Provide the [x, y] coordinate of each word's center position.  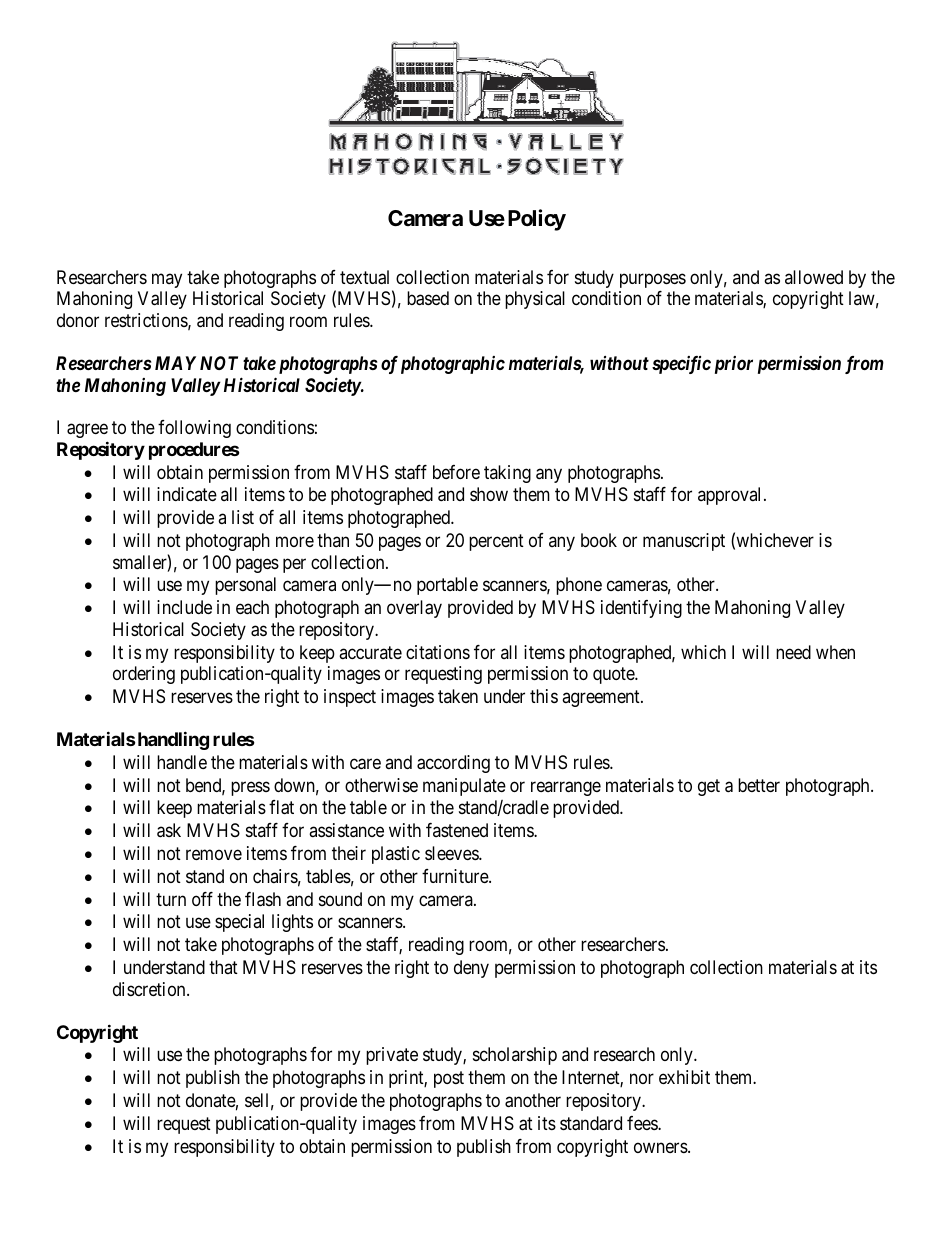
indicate [187, 494]
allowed [814, 277]
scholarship [515, 1056]
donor [78, 320]
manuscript [684, 542]
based [428, 298]
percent [496, 542]
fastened [457, 830]
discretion [150, 989]
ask [169, 830]
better [759, 785]
